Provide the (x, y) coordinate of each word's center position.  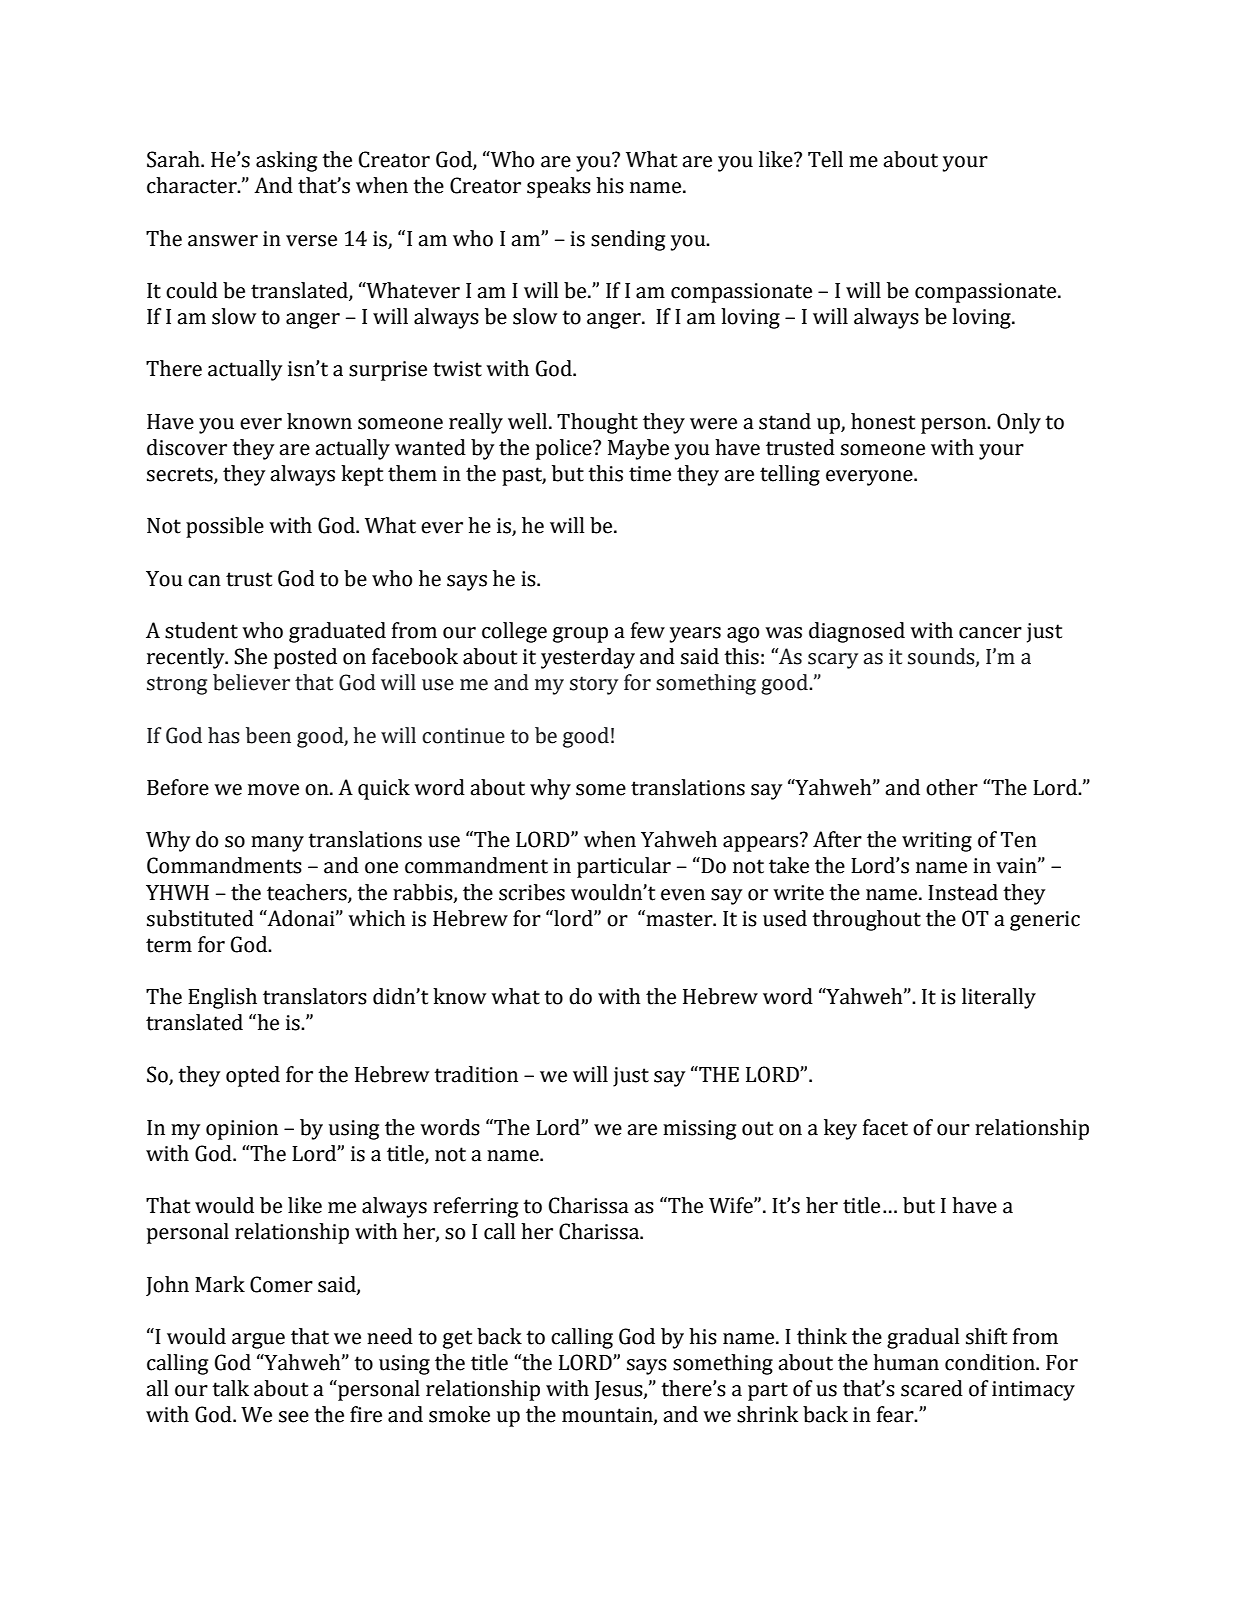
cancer (990, 633)
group (580, 635)
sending (628, 240)
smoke (459, 1414)
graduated (337, 632)
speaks (559, 187)
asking (286, 161)
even (683, 895)
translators (315, 996)
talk (230, 1388)
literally (999, 998)
